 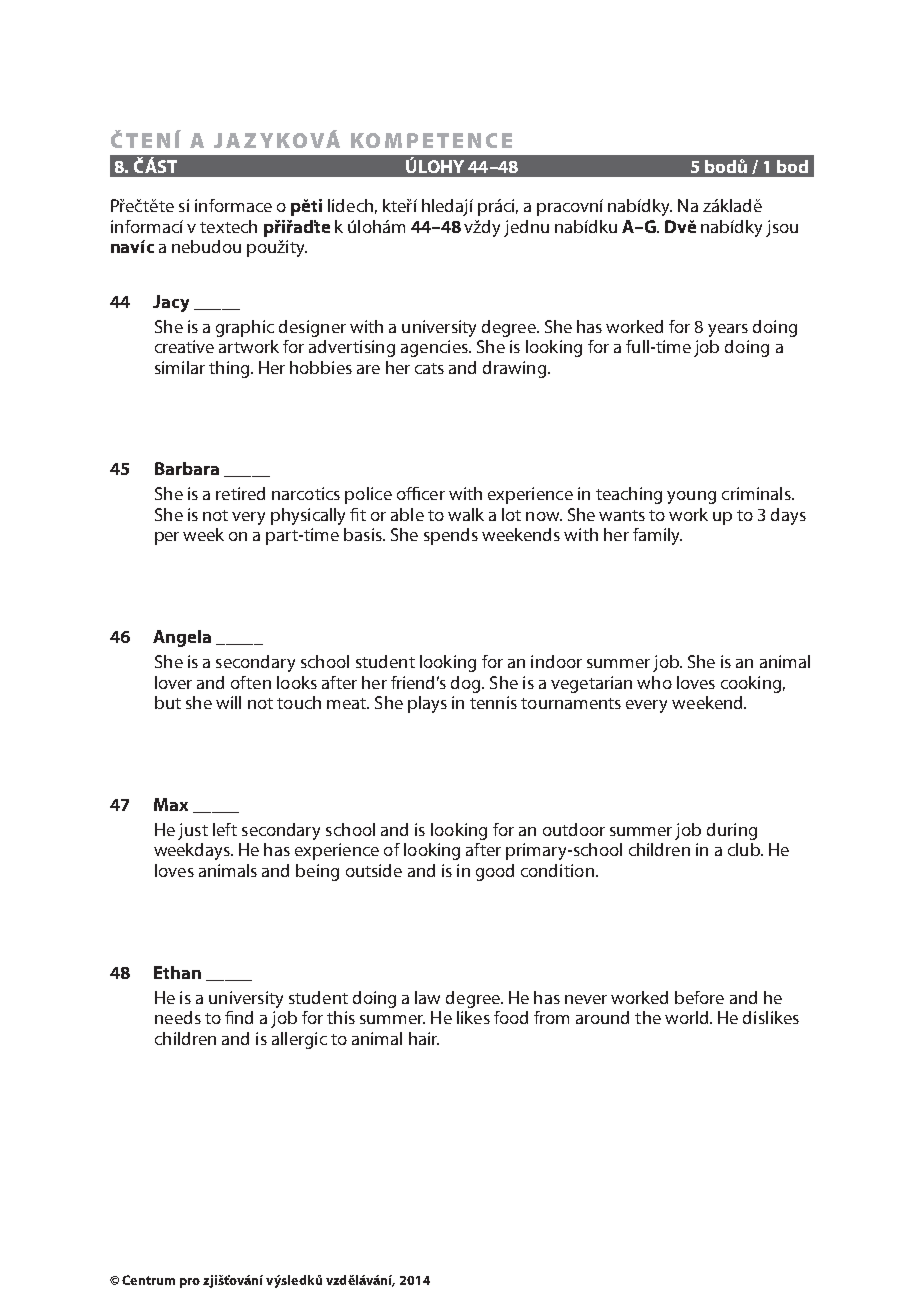 I want to click on often, so click(x=251, y=682).
